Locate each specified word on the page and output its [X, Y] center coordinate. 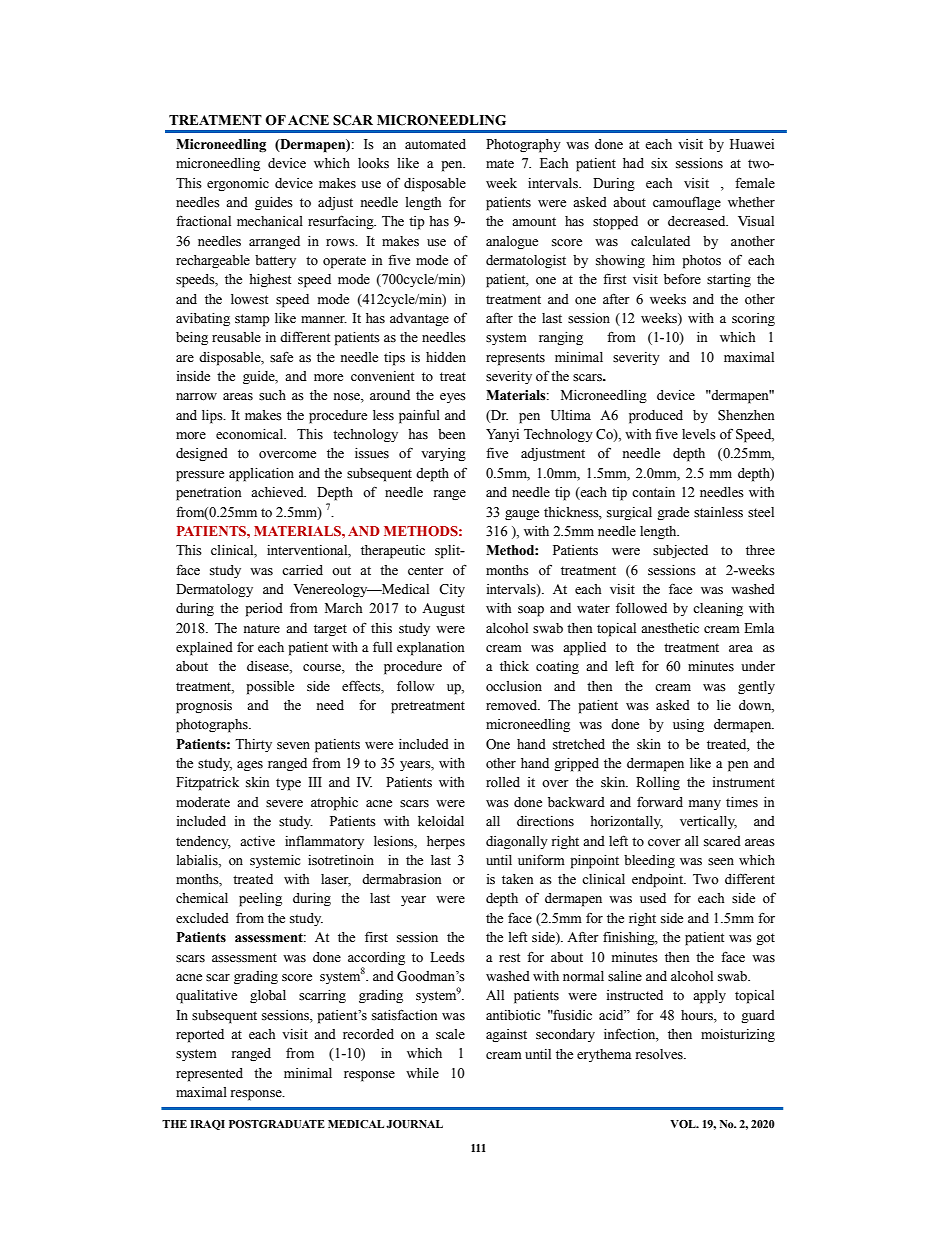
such [272, 395]
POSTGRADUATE [277, 1124]
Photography [523, 146]
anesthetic [670, 628]
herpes [446, 843]
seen [721, 862]
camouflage [687, 203]
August [443, 609]
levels [699, 434]
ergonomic [238, 184]
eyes [453, 398]
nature [262, 628]
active [257, 841]
